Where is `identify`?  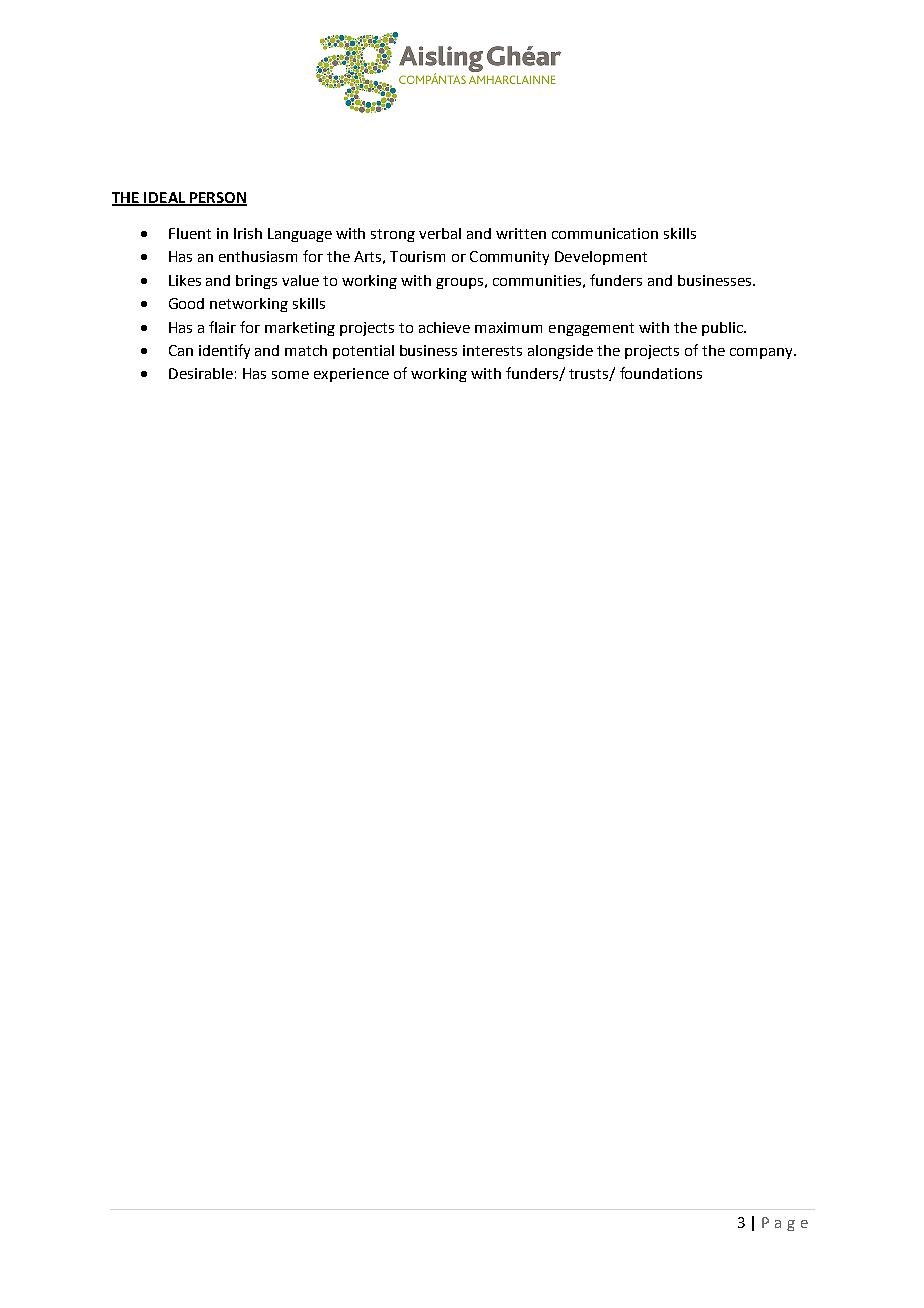
identify is located at coordinates (224, 351).
